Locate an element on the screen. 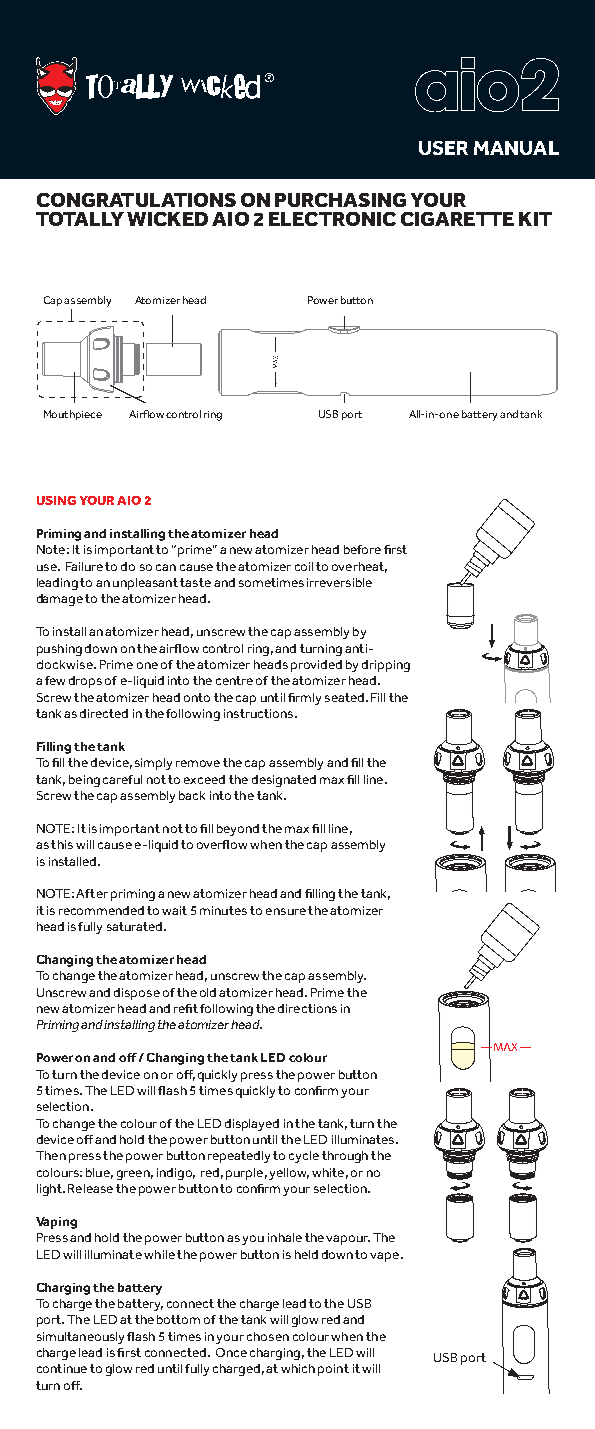 The height and width of the screenshot is (1429, 595). before is located at coordinates (362, 549).
